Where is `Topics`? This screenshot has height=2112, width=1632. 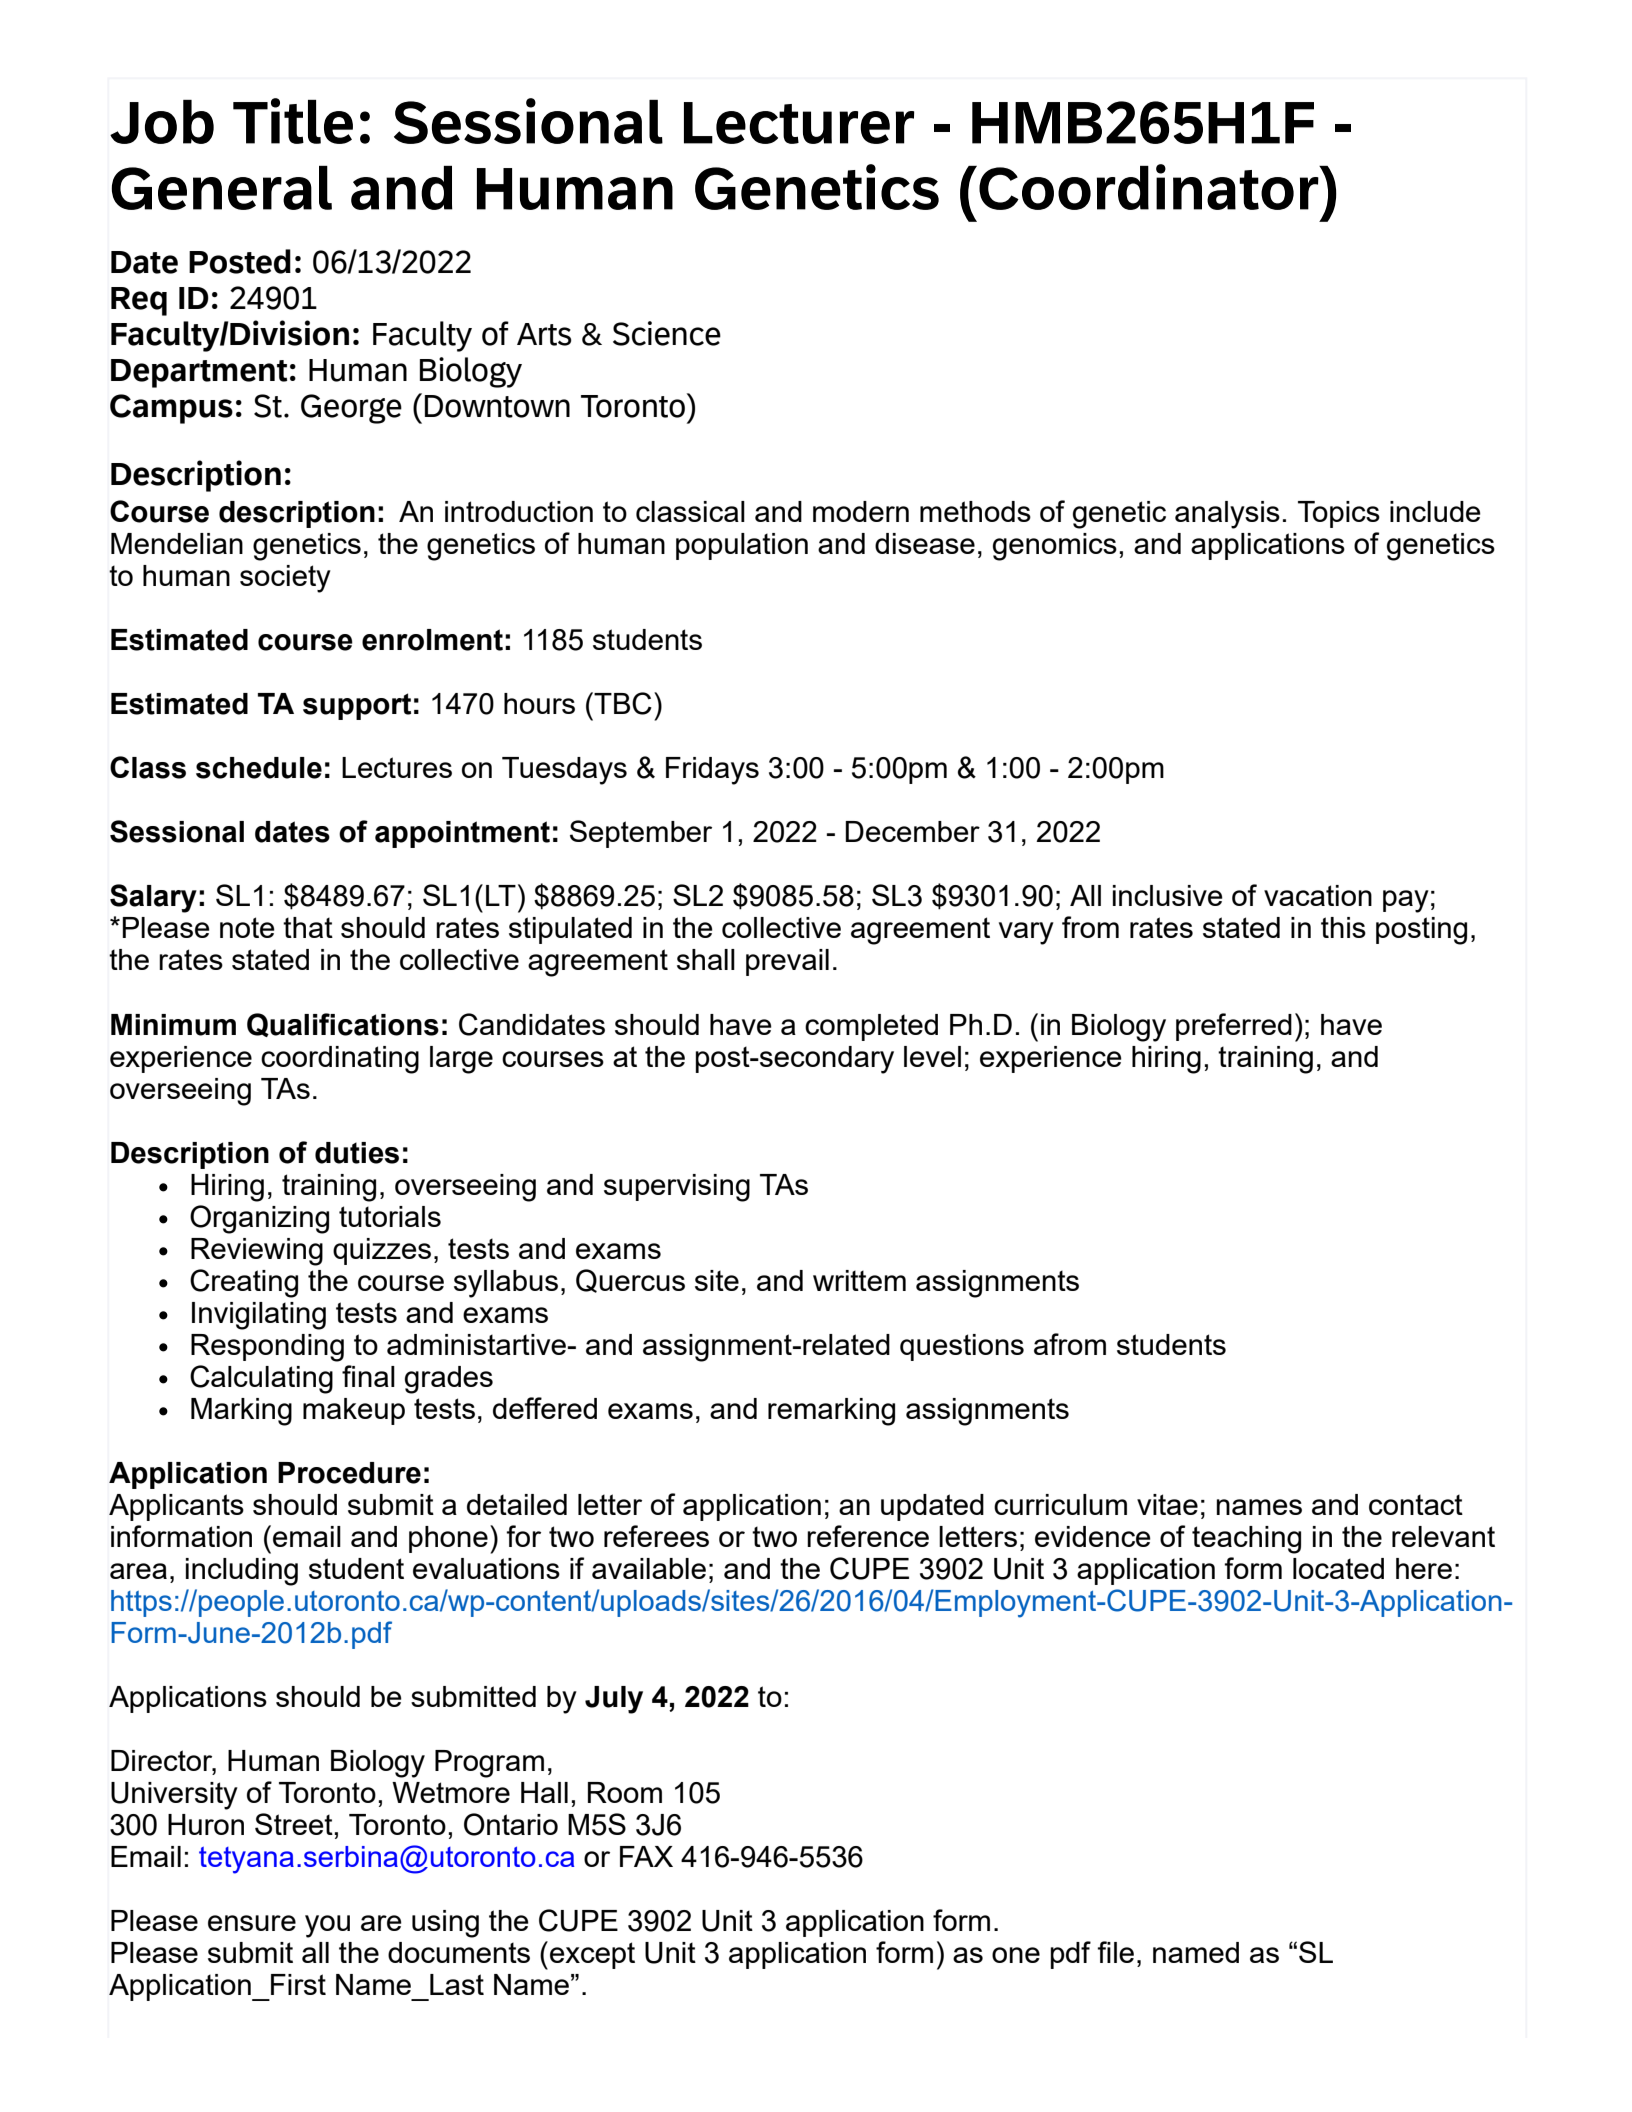
Topics is located at coordinates (1339, 514).
